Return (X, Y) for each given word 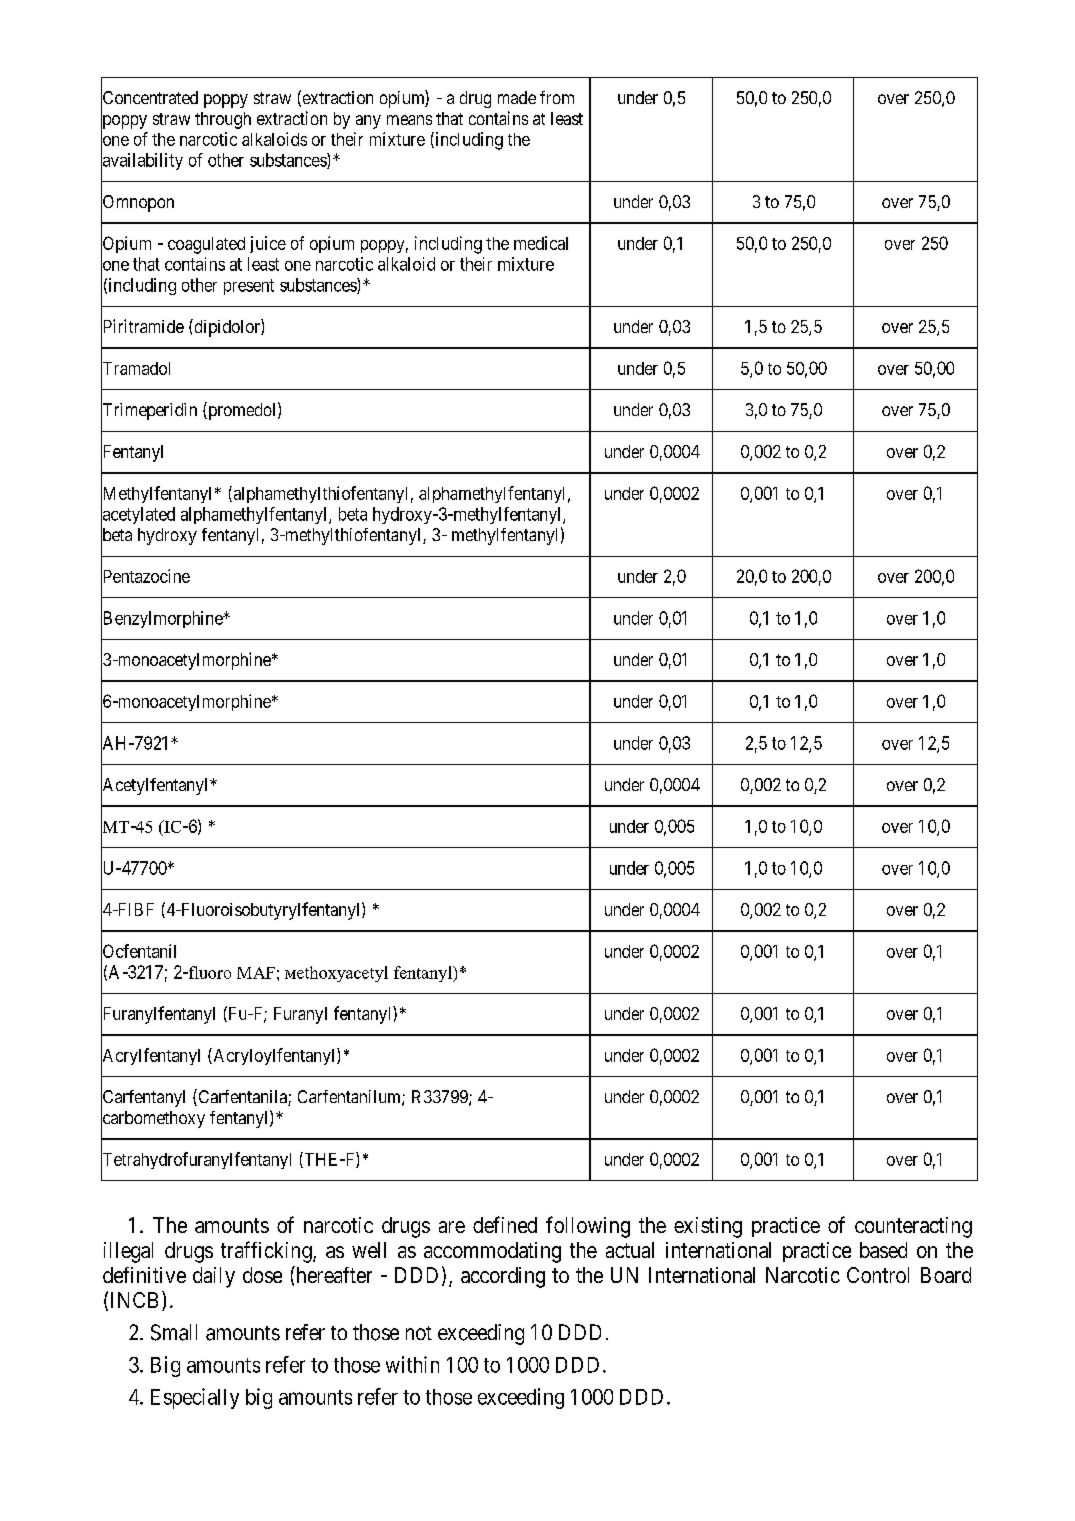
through (223, 120)
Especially (195, 1398)
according (503, 1277)
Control (878, 1275)
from (557, 97)
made (517, 97)
